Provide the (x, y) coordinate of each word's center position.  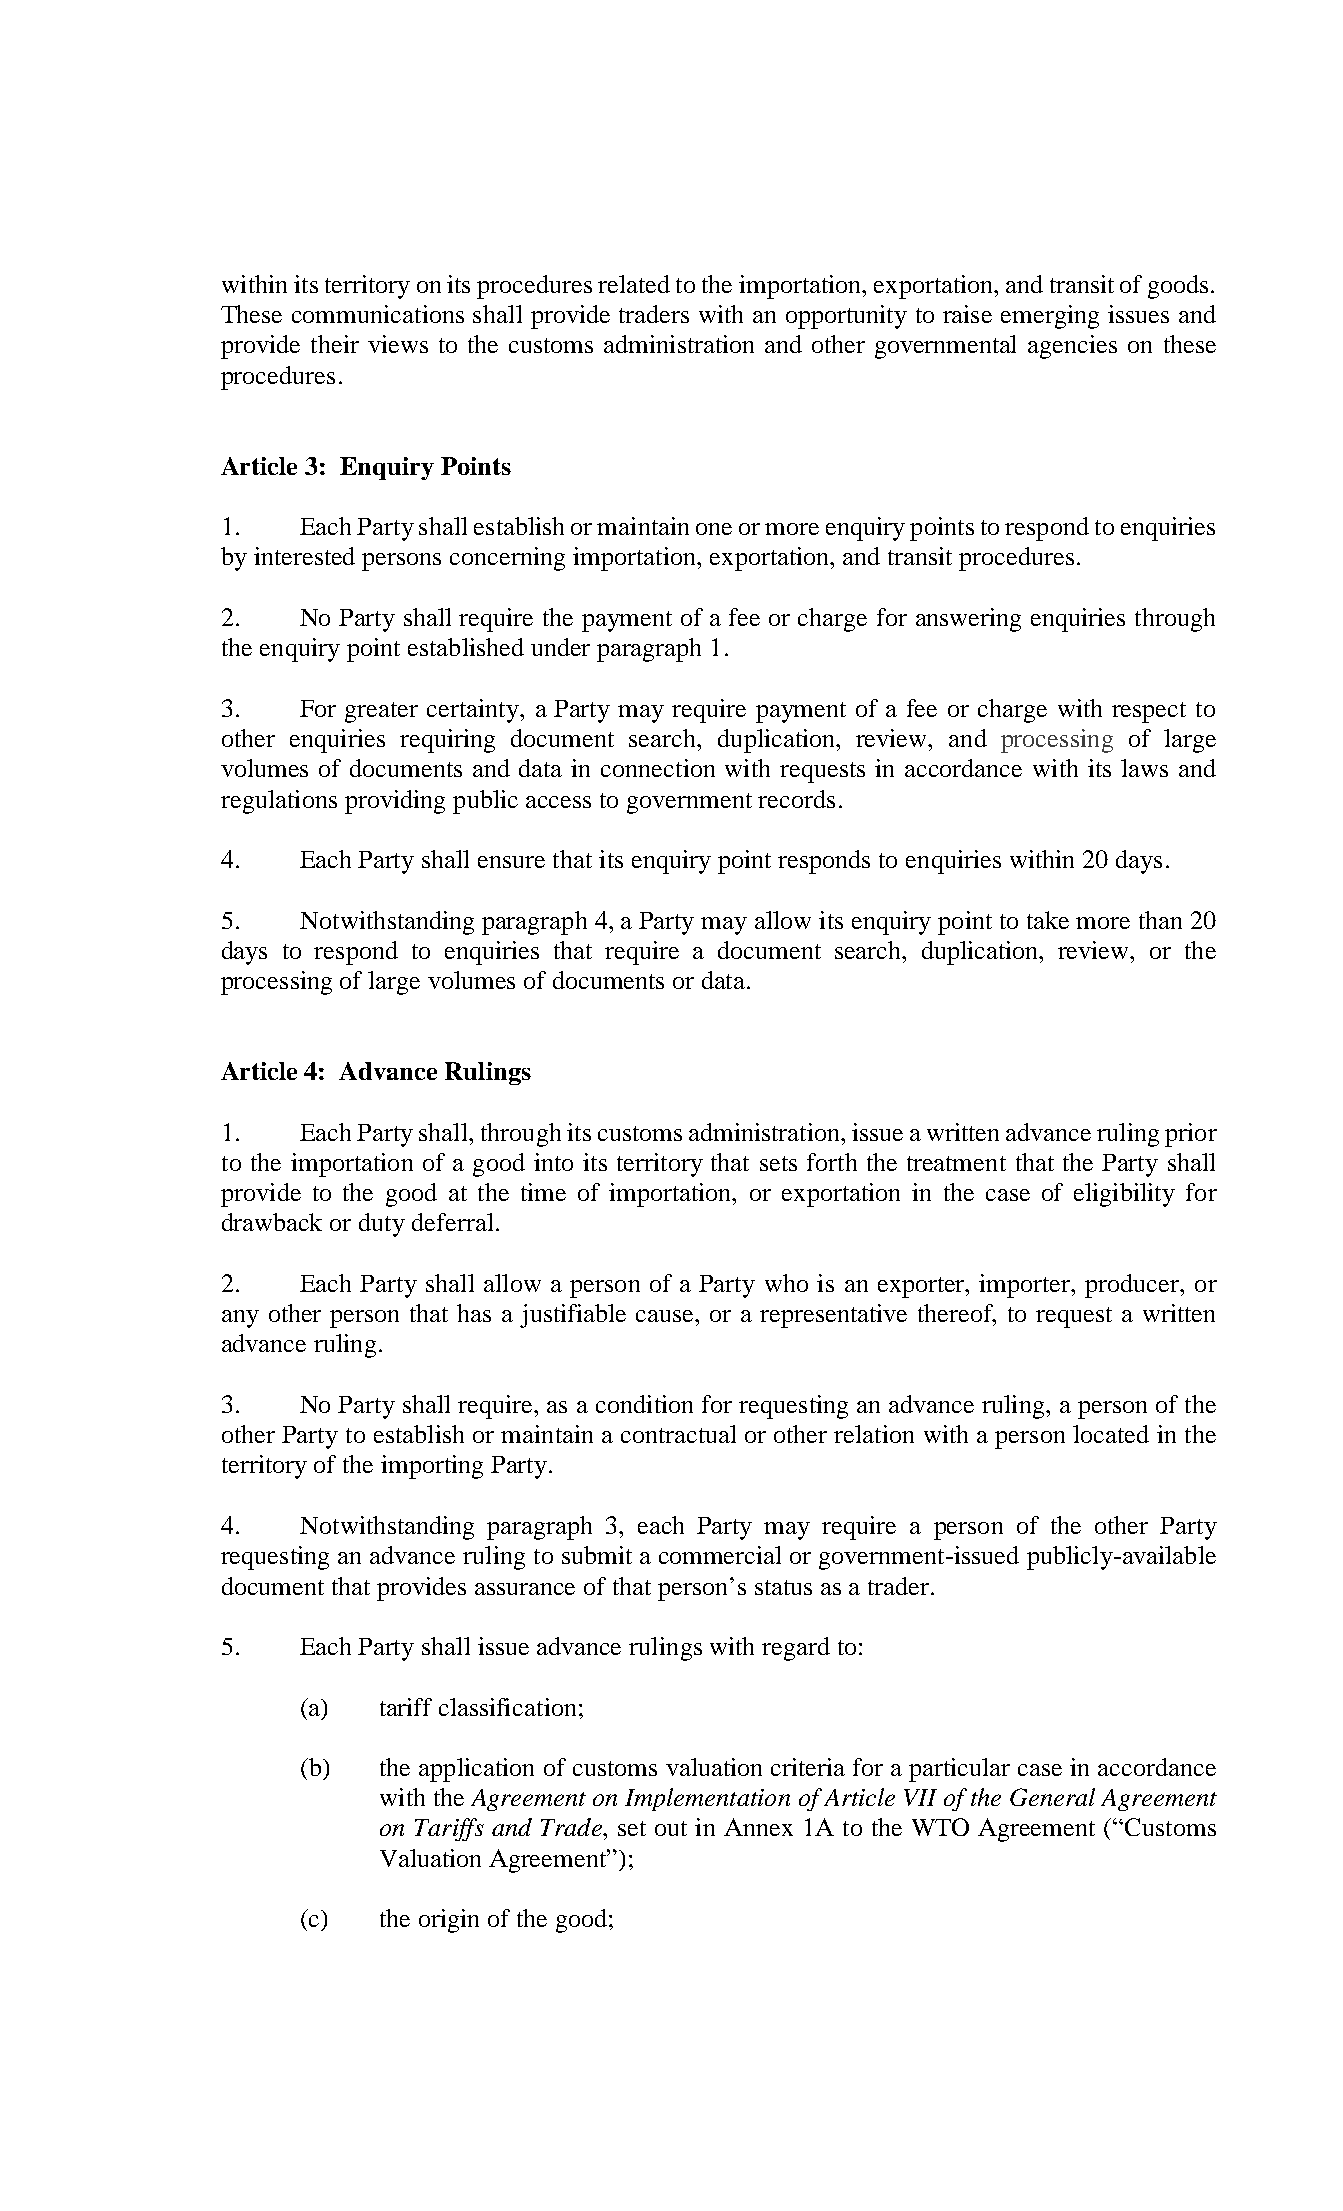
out (671, 1828)
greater (381, 712)
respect (1149, 712)
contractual (678, 1434)
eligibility (1124, 1195)
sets (778, 1163)
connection (658, 768)
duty (382, 1225)
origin (449, 1921)
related (634, 284)
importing (432, 1467)
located (1111, 1434)
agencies (1072, 347)
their (335, 344)
